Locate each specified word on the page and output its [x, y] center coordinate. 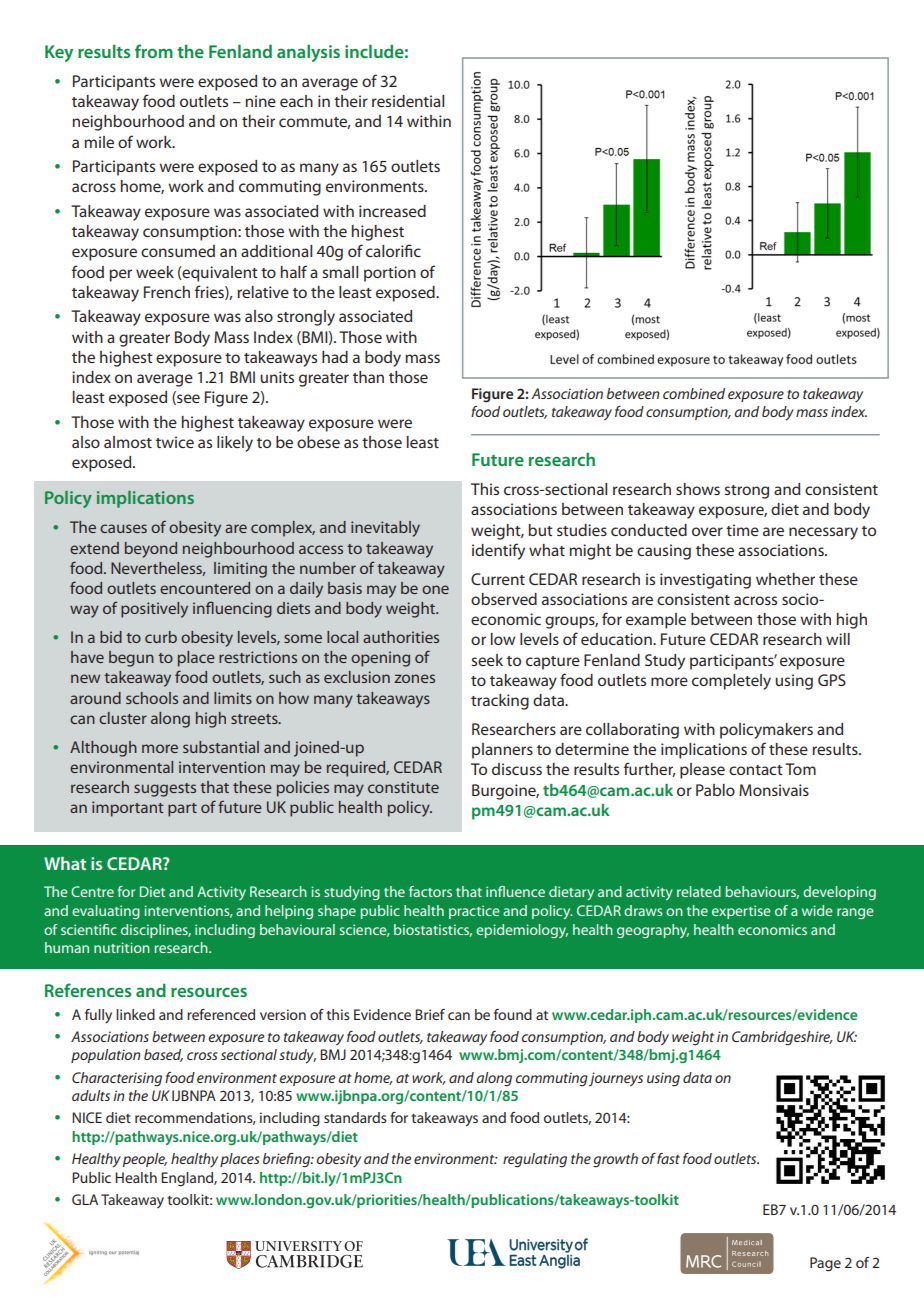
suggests [165, 790]
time [742, 530]
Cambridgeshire [782, 1038]
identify [498, 551]
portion [390, 274]
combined [694, 393]
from [154, 51]
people [144, 1160]
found [513, 1014]
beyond [151, 550]
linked [135, 1014]
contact [756, 770]
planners [502, 751]
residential [408, 101]
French [167, 292]
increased [392, 211]
